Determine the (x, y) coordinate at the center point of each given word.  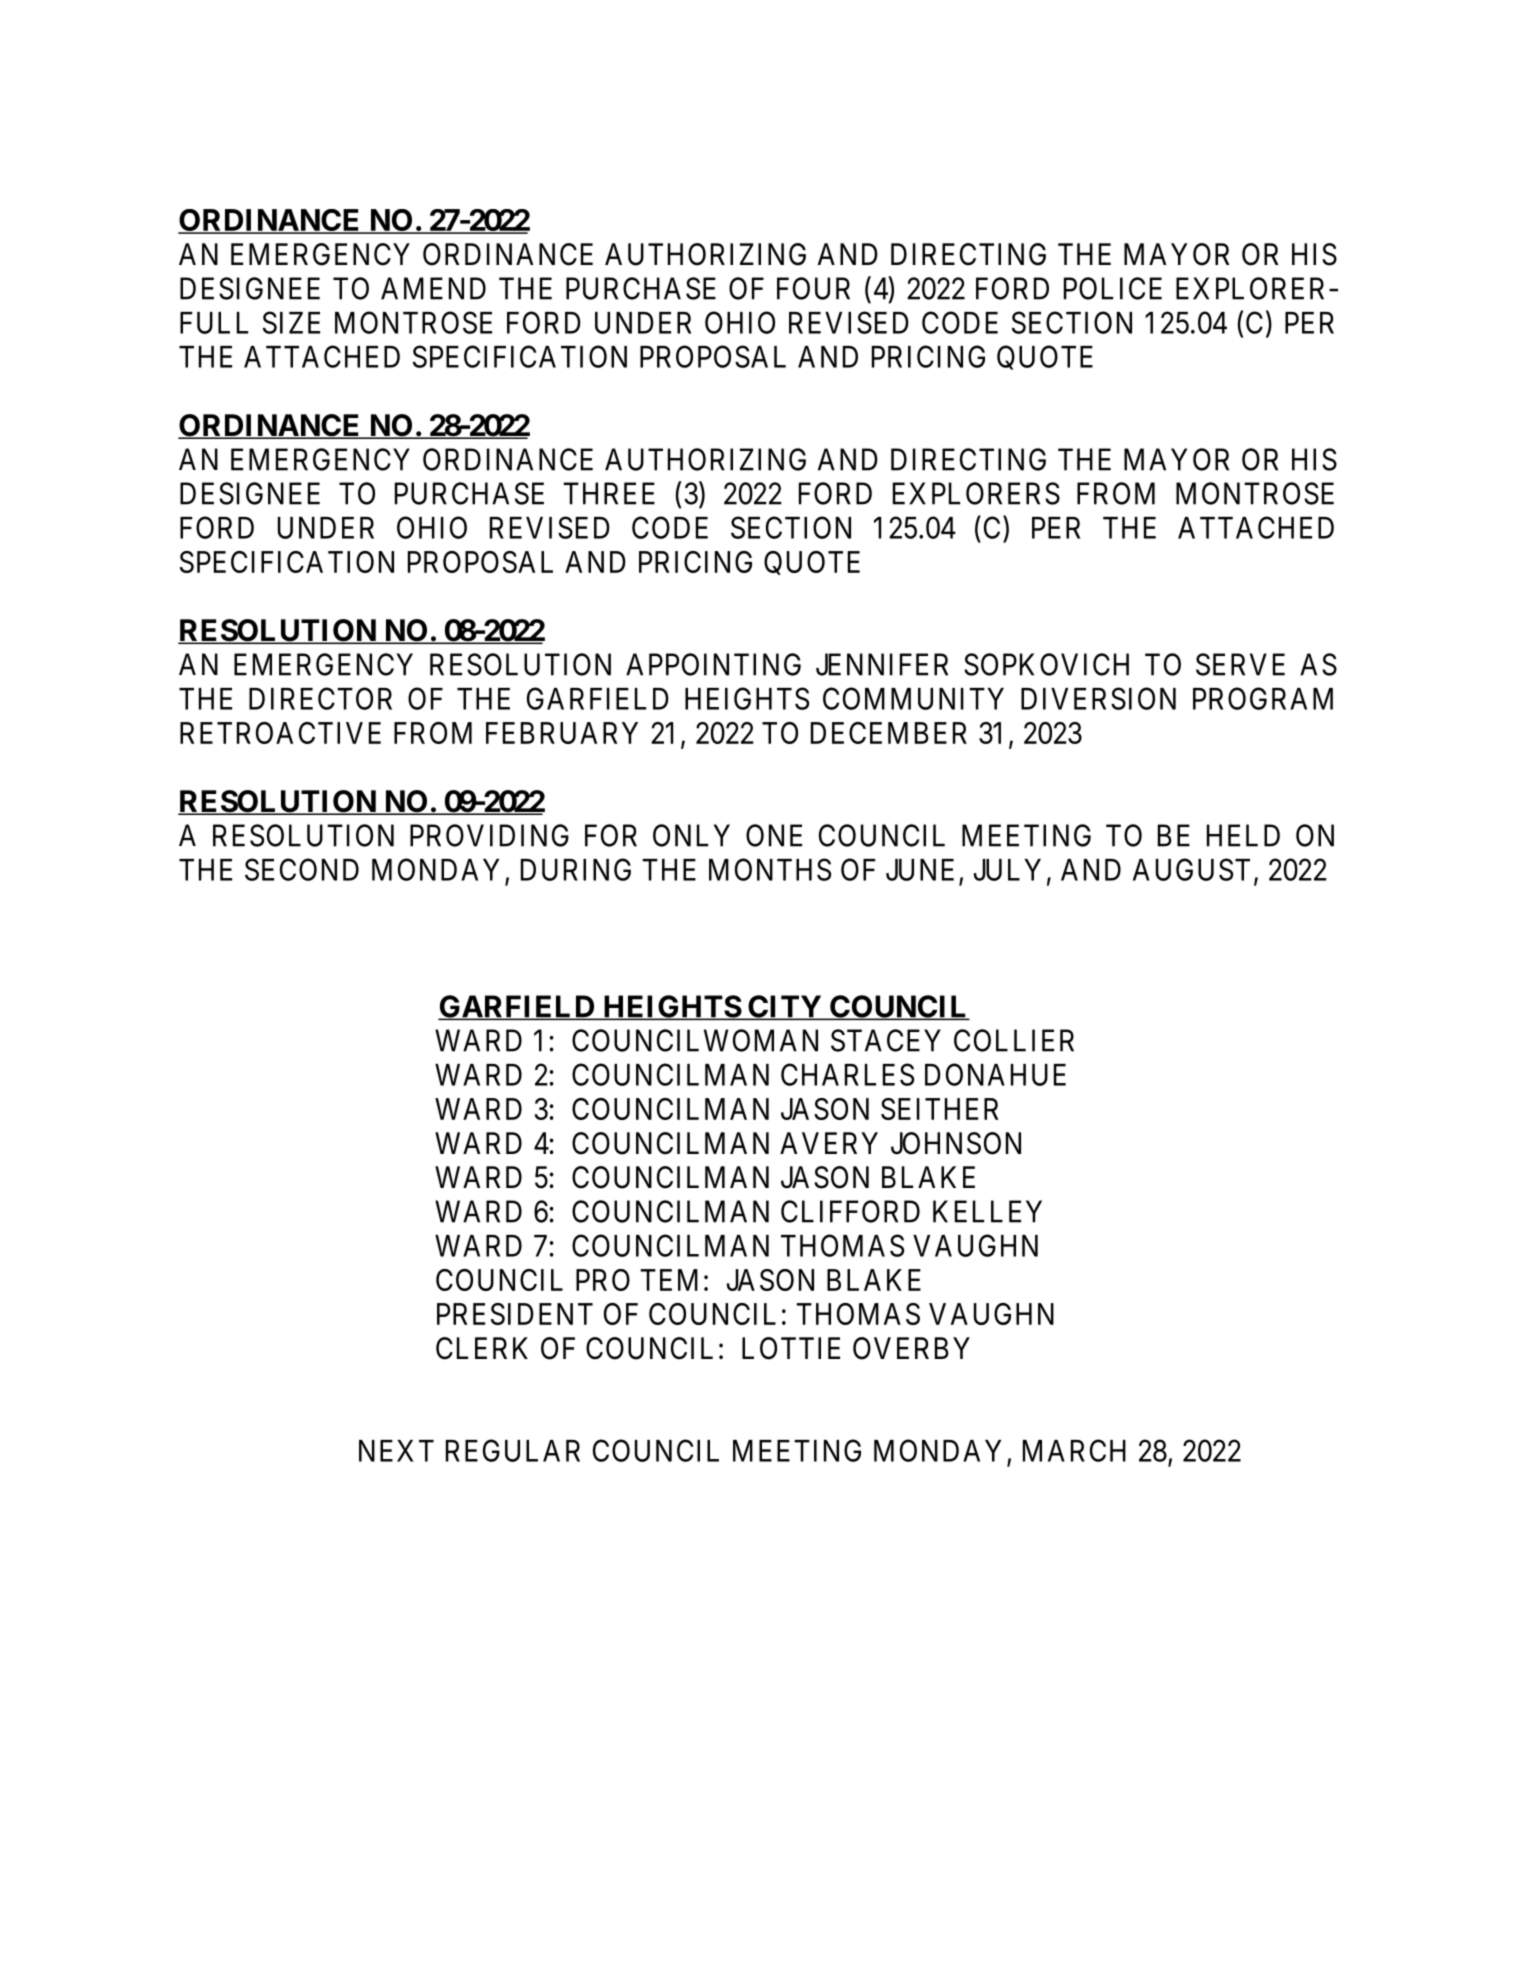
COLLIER (1014, 1040)
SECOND (302, 869)
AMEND (433, 288)
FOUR (813, 288)
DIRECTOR (320, 698)
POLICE (1113, 288)
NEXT (396, 1451)
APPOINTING (713, 664)
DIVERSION (1098, 698)
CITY (784, 1007)
